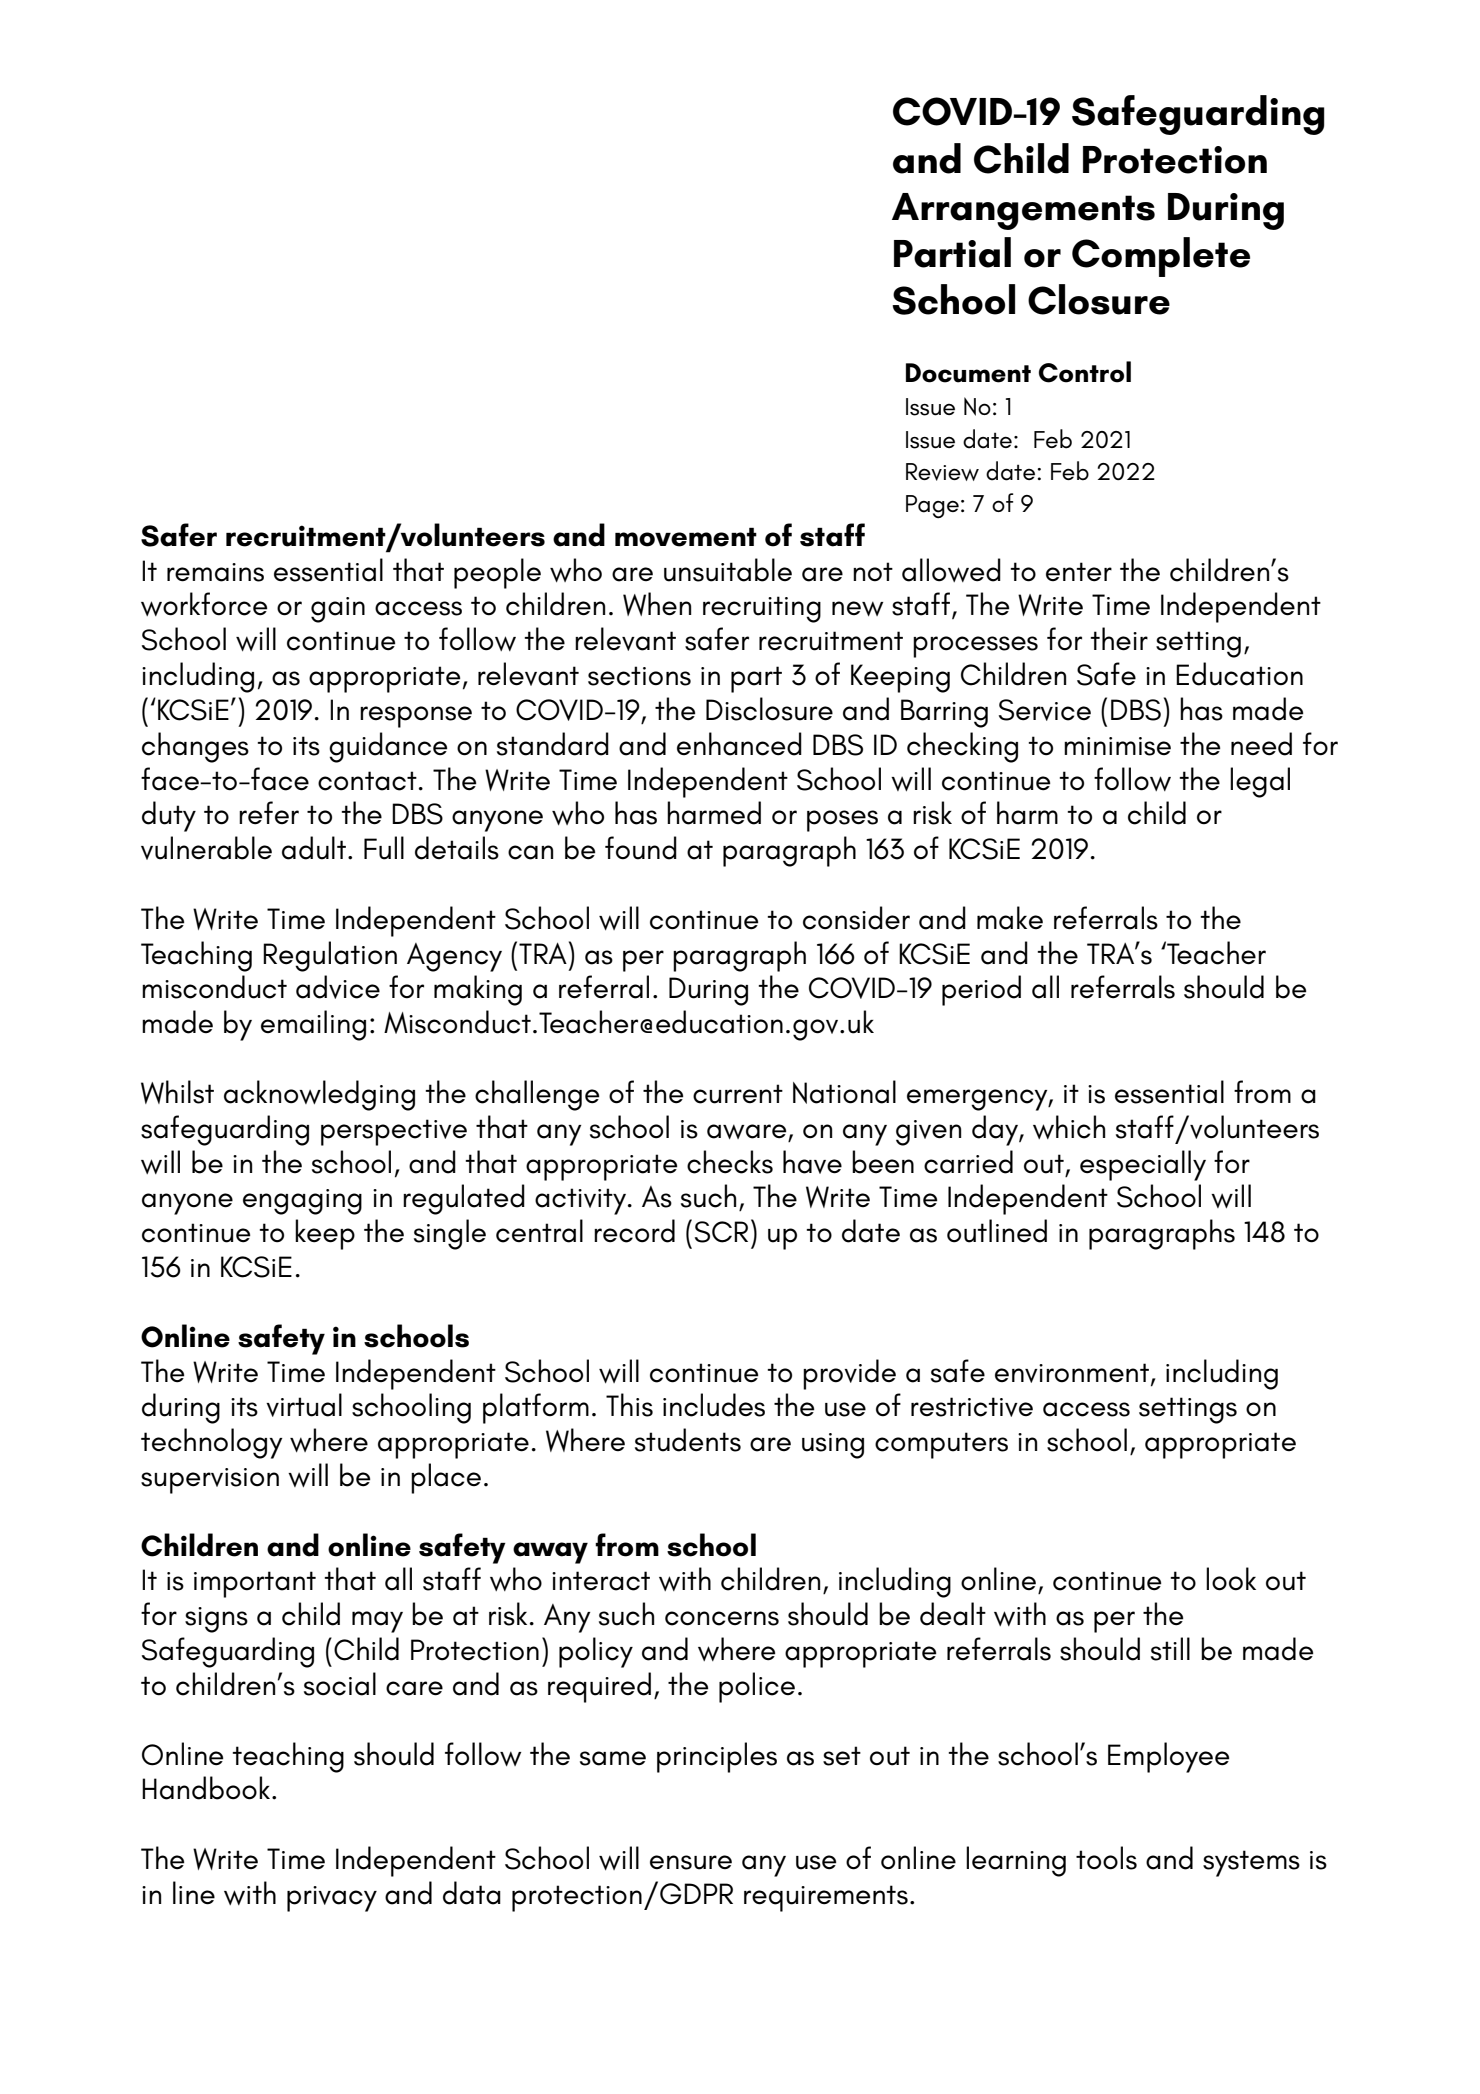 This page has height=2094, width=1480. Describe the element at coordinates (691, 1862) in the page. I see `ensure` at that location.
